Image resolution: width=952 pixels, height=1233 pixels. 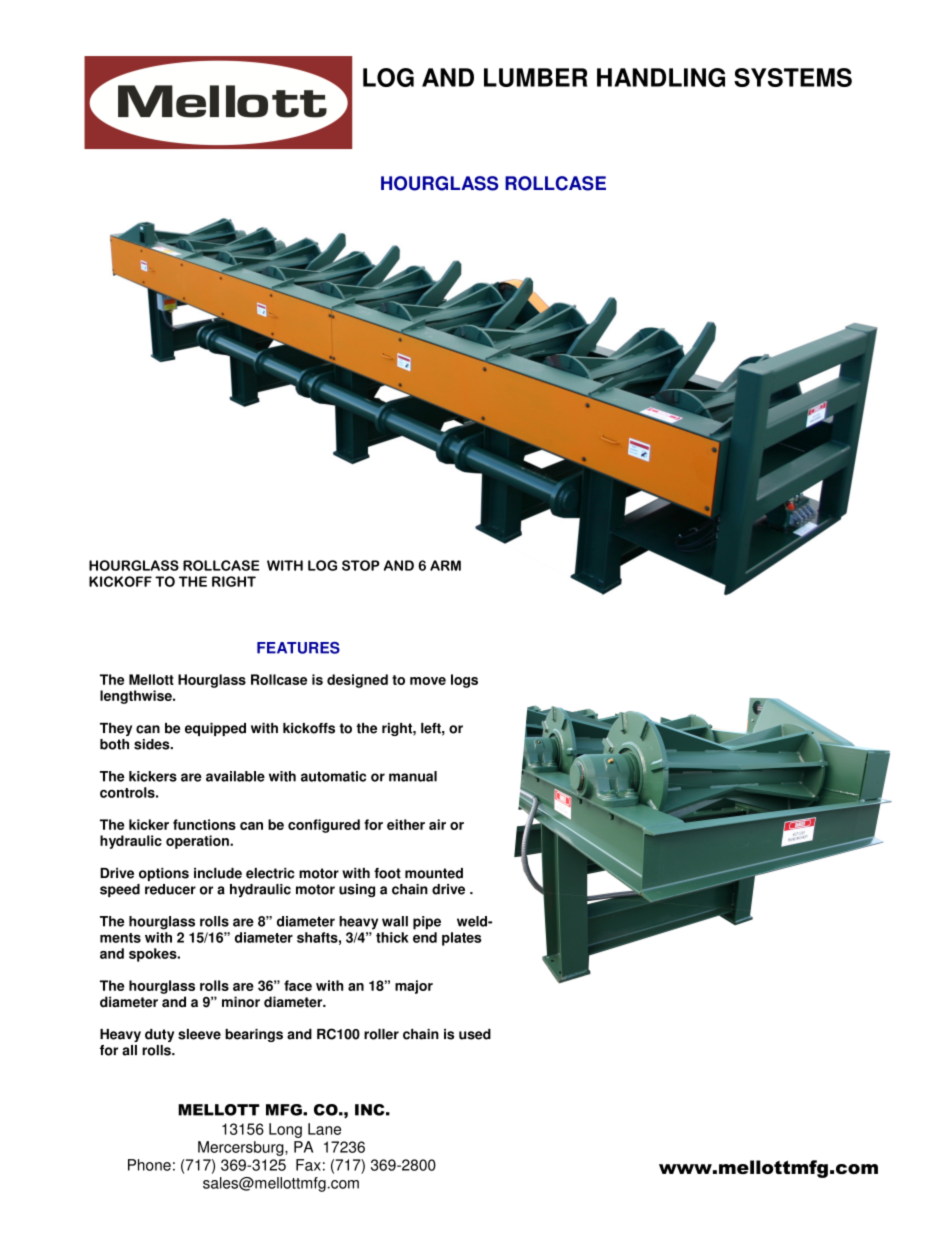 I want to click on FEATURES, so click(x=298, y=648).
